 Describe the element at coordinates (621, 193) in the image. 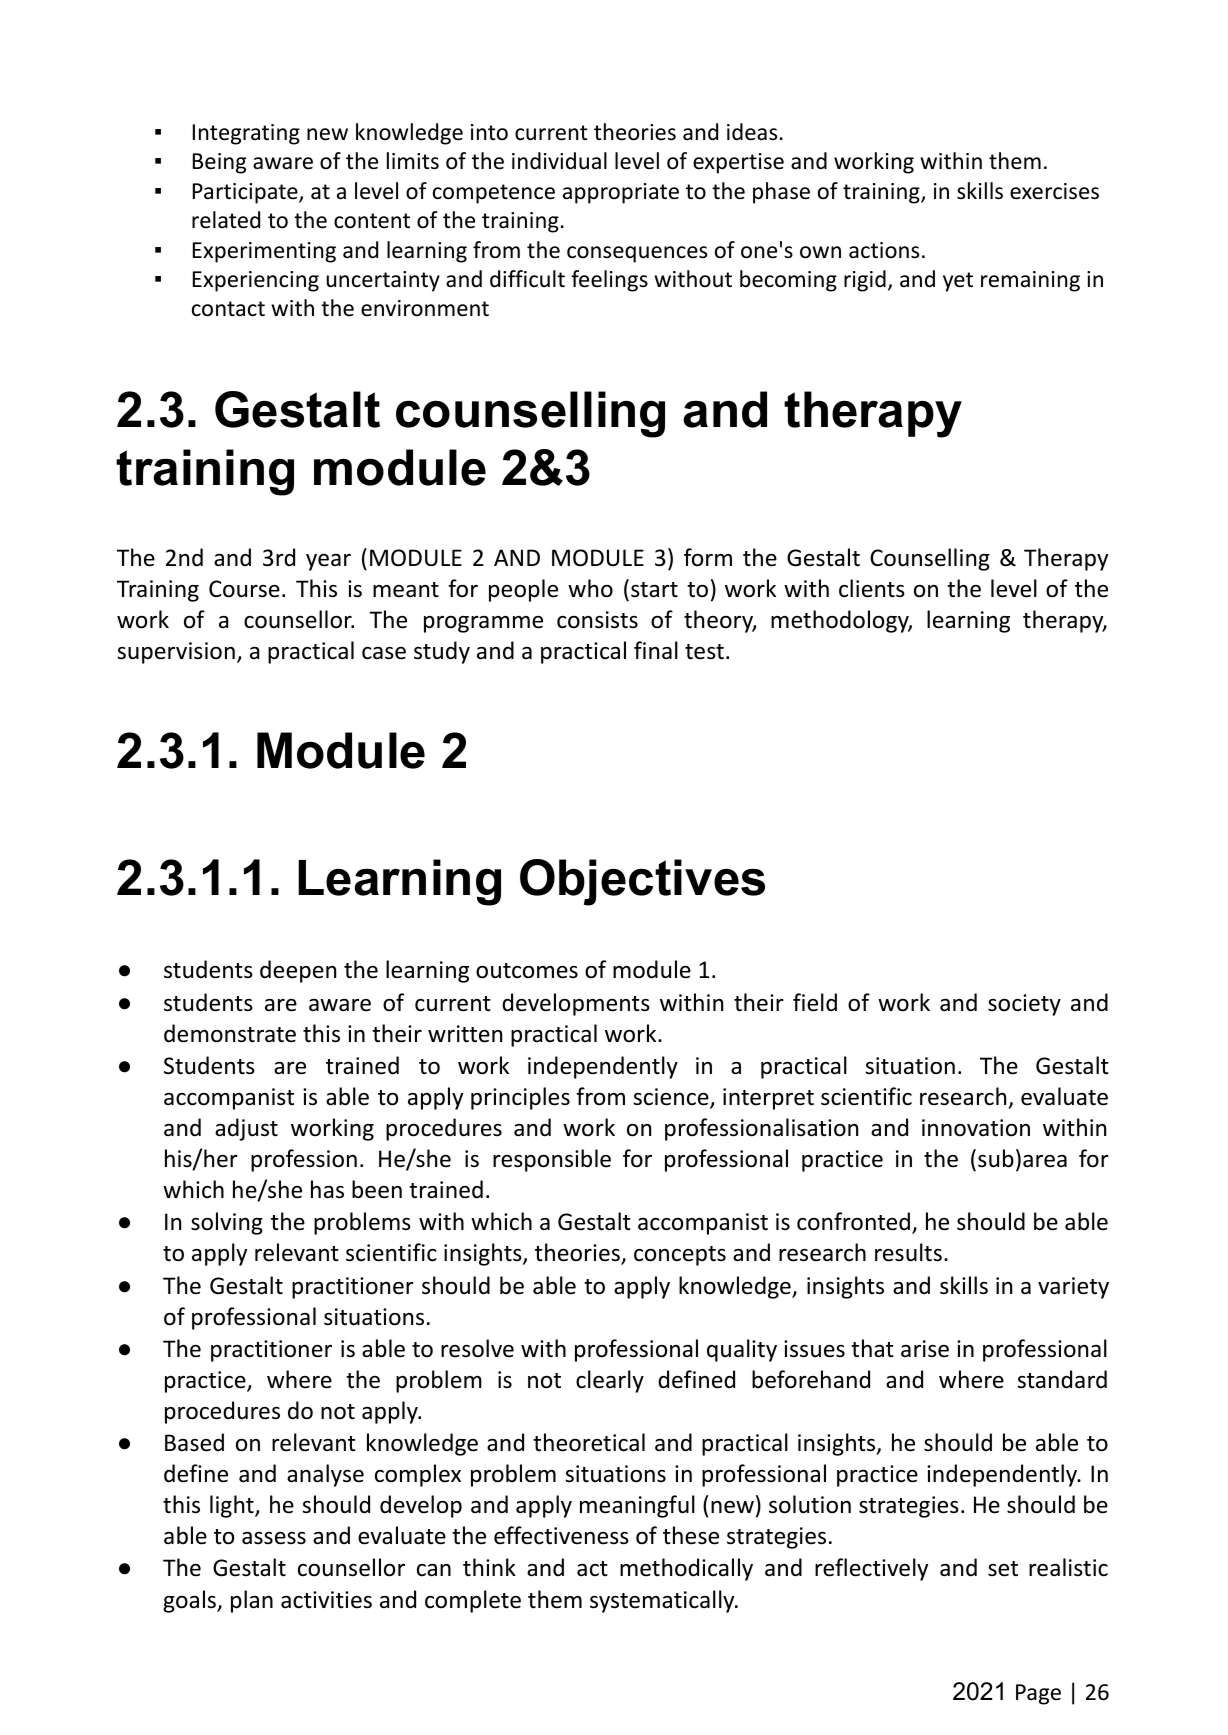

I see `appropriate` at that location.
